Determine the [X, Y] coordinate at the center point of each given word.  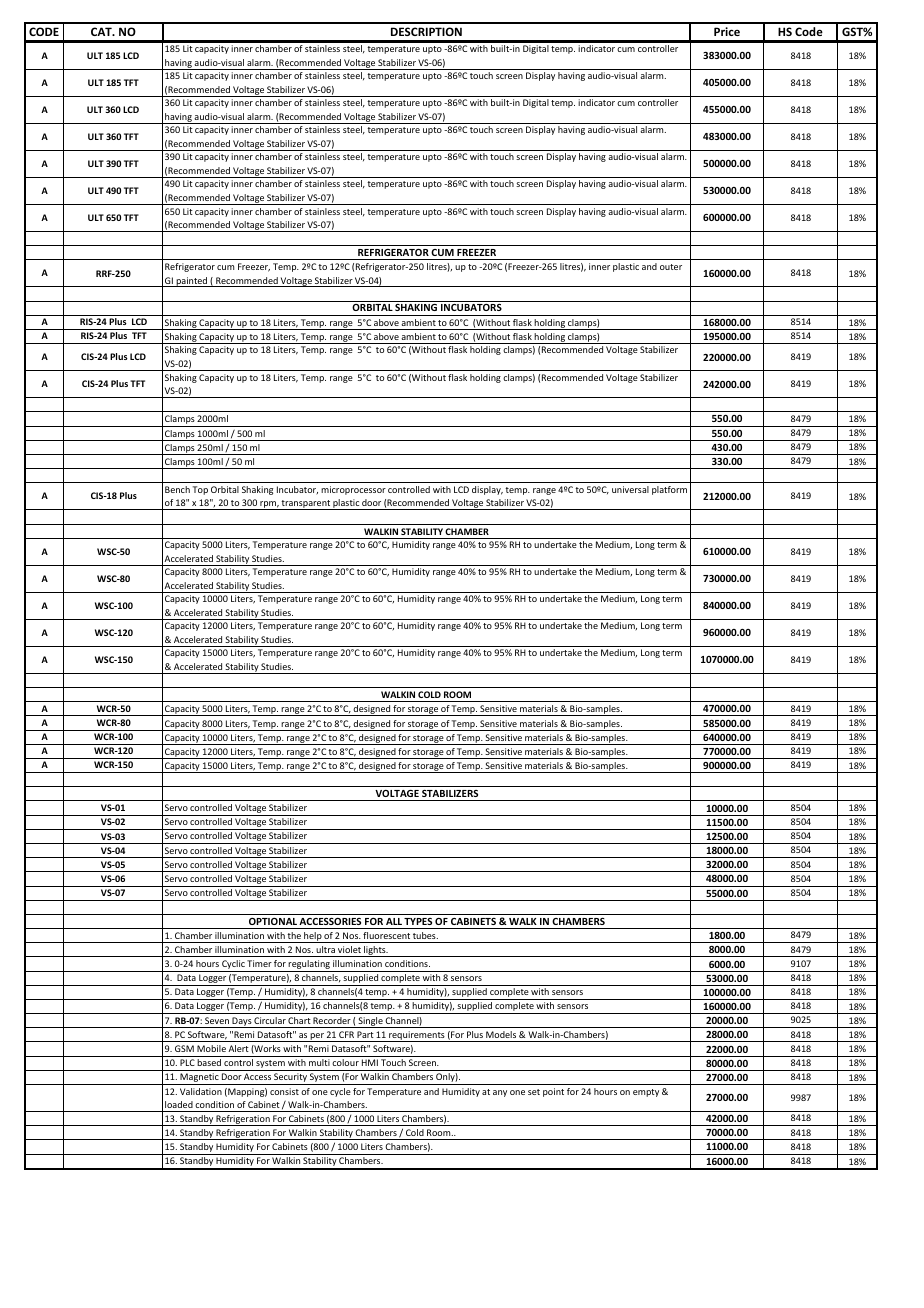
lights [375, 951]
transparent [306, 505]
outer [671, 267]
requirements [417, 1036]
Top [200, 490]
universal [630, 489]
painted [192, 282]
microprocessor [353, 490]
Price [727, 31]
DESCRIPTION [426, 31]
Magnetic [199, 1079]
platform [669, 490]
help [313, 937]
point [553, 1092]
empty [646, 1093]
